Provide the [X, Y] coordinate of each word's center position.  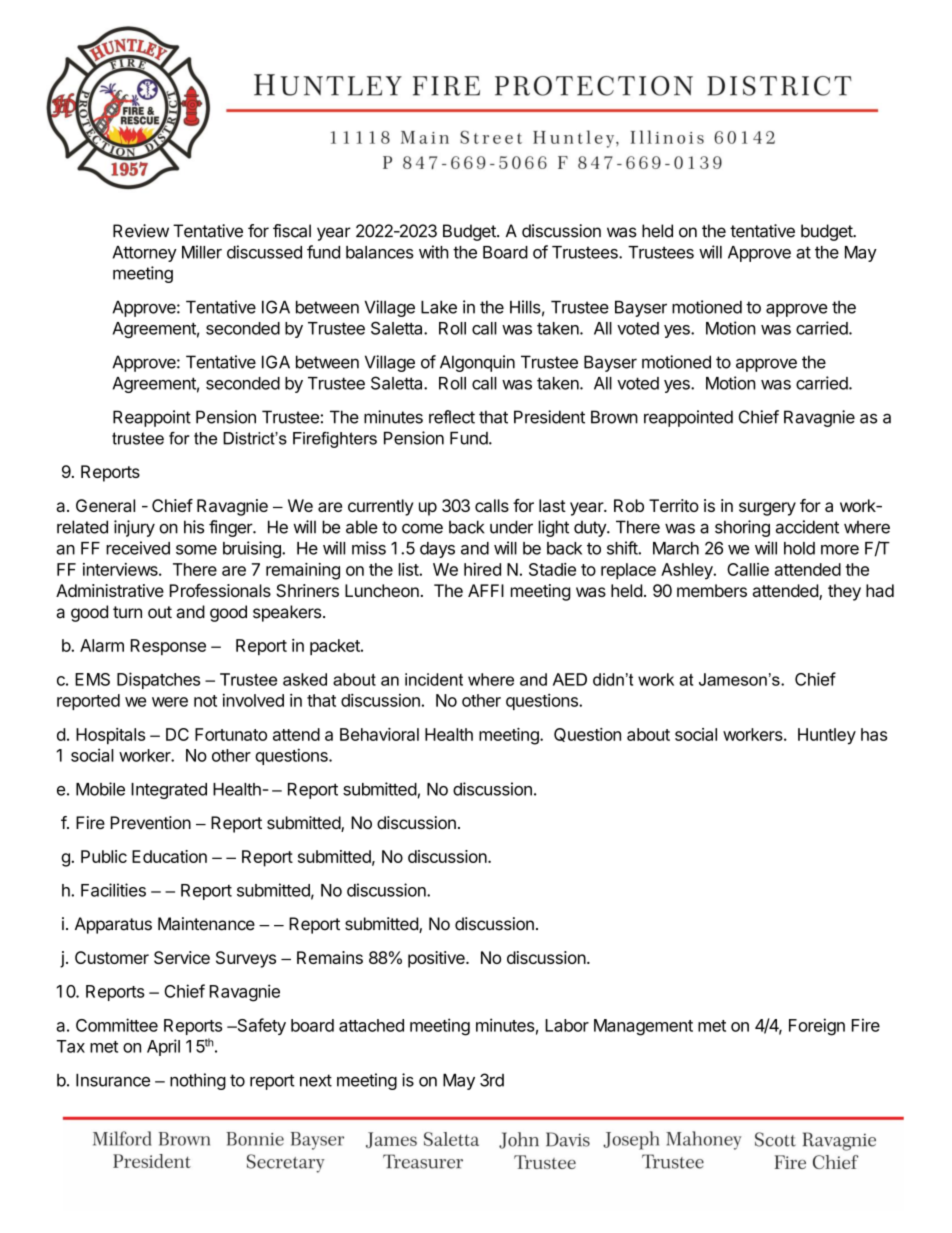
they [844, 592]
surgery [767, 509]
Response [168, 647]
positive [437, 959]
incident [434, 679]
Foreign [817, 1027]
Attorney [145, 254]
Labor [567, 1025]
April [163, 1047]
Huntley [827, 736]
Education [169, 856]
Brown [614, 417]
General [105, 505]
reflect [452, 417]
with [434, 252]
